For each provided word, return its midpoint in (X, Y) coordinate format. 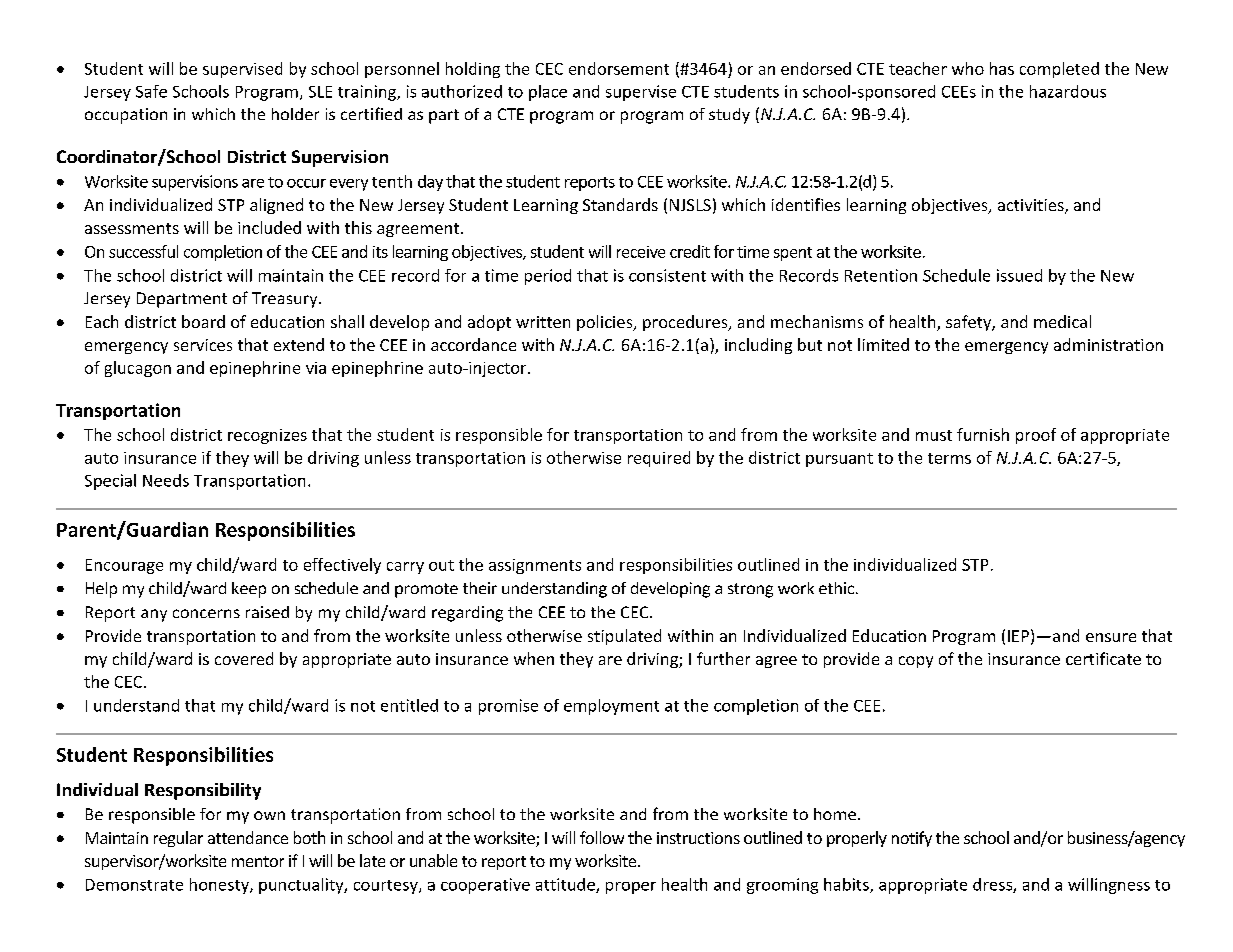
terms (949, 458)
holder (295, 114)
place (548, 93)
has (1002, 68)
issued (1019, 275)
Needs (166, 480)
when (534, 658)
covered (244, 658)
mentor (258, 861)
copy (916, 662)
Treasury (286, 300)
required (659, 459)
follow (602, 837)
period (548, 277)
